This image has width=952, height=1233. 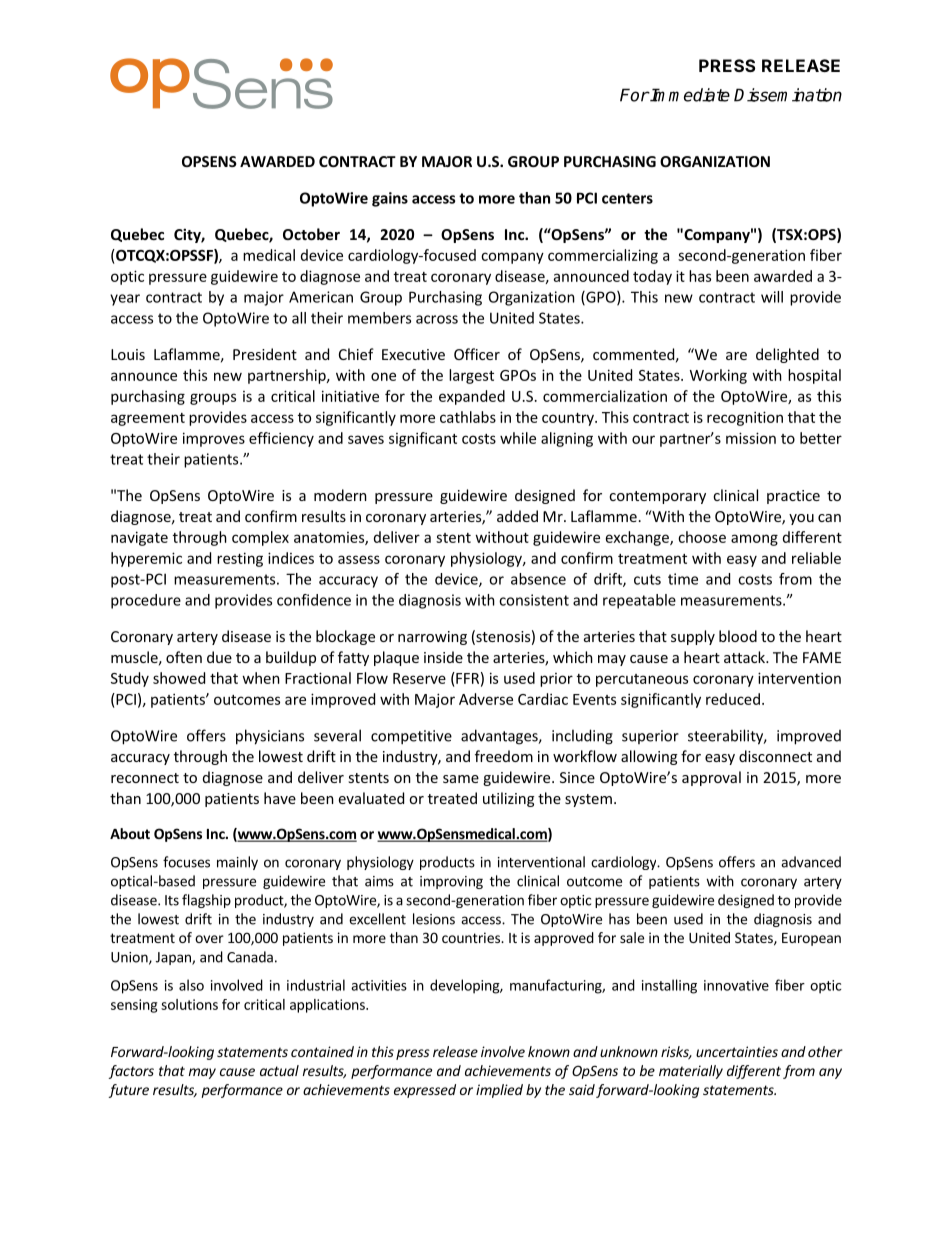 I want to click on disconnect, so click(x=775, y=756).
